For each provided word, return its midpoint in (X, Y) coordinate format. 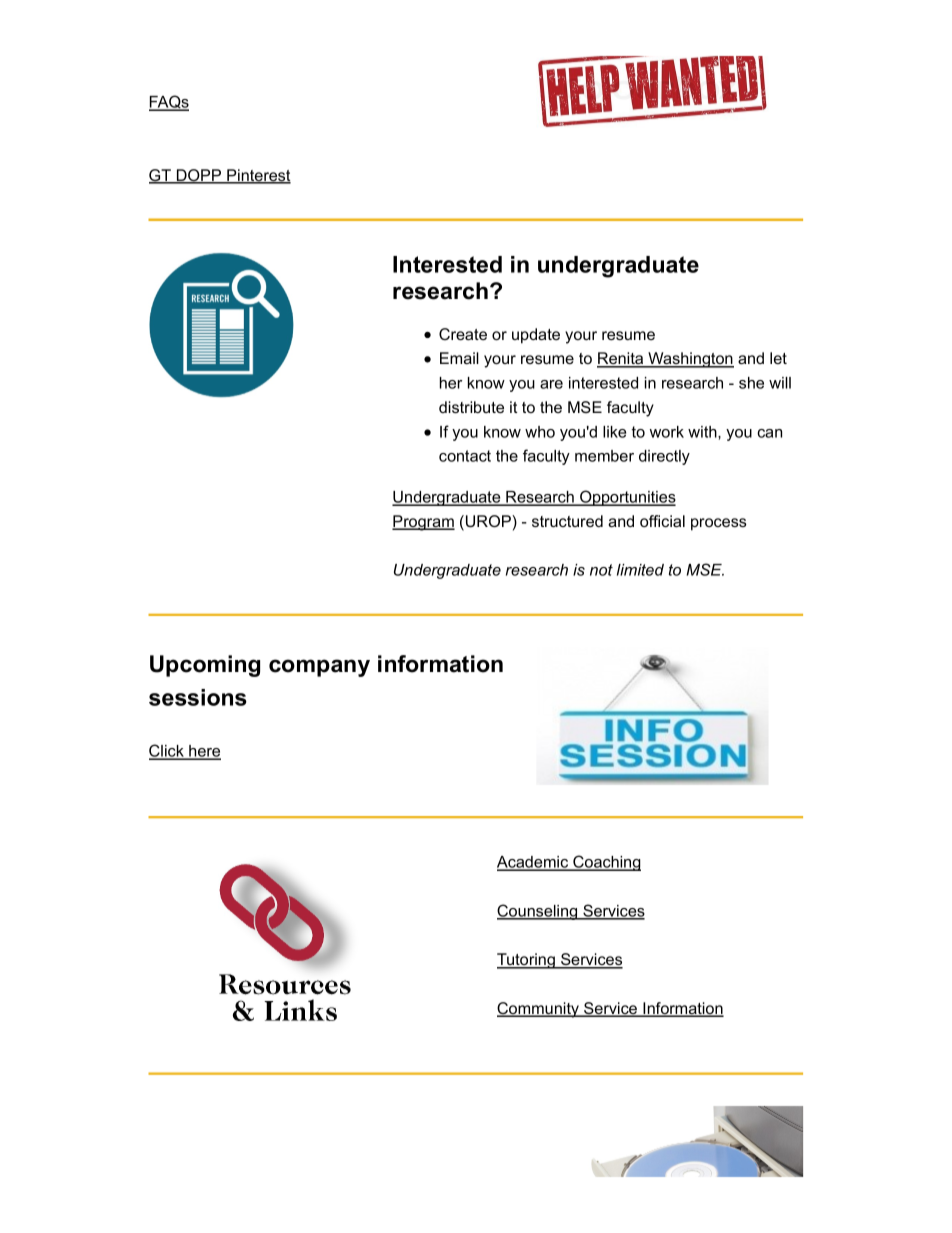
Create (463, 334)
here (204, 752)
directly (664, 457)
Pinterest (258, 176)
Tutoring (527, 961)
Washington (690, 360)
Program (423, 523)
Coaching (606, 863)
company (319, 668)
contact (465, 456)
